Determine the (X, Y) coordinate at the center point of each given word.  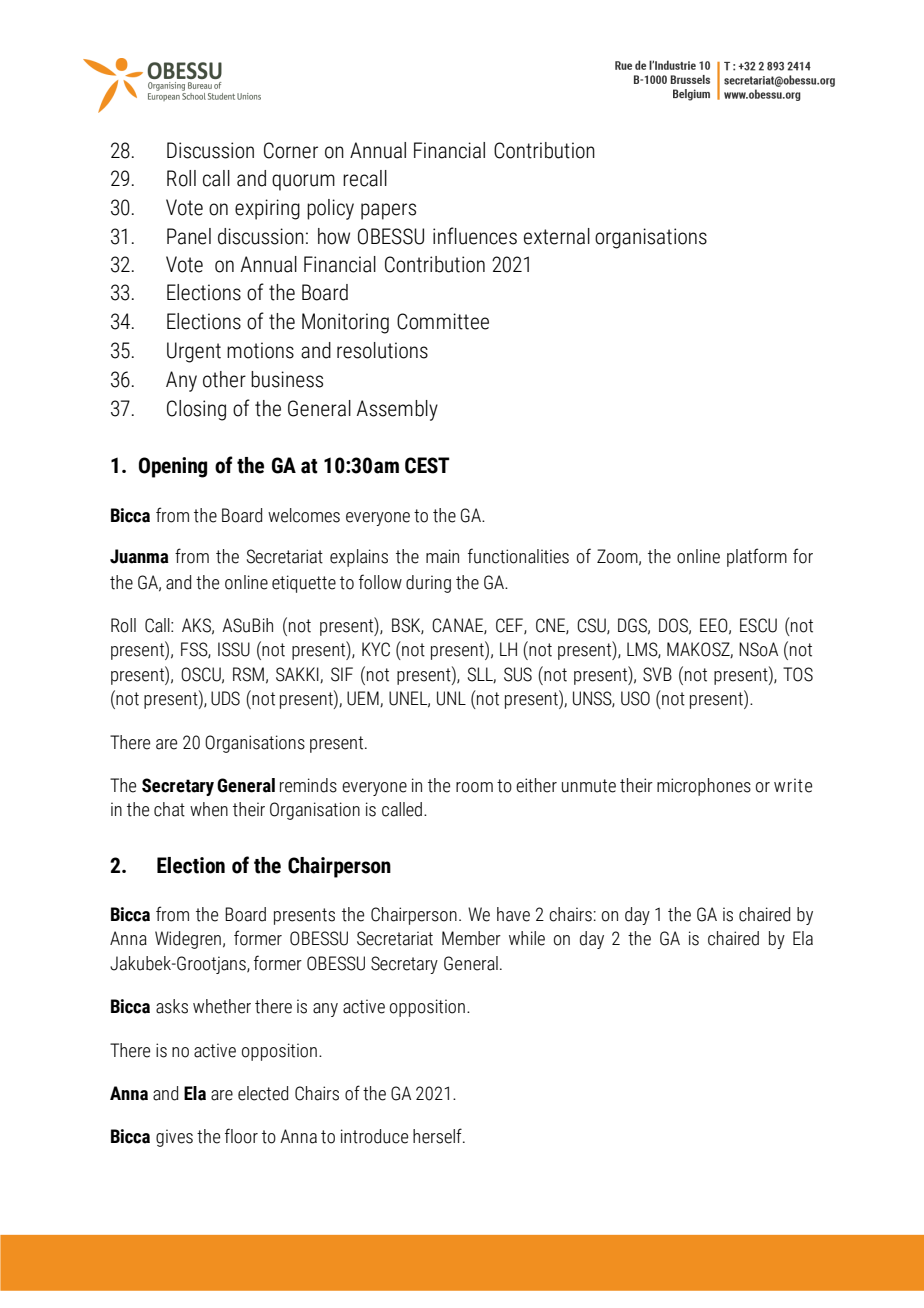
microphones (704, 787)
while (527, 938)
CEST (427, 465)
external (557, 236)
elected (263, 1093)
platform (757, 557)
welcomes (304, 515)
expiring (267, 209)
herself (438, 1136)
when (209, 809)
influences (475, 236)
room (474, 787)
